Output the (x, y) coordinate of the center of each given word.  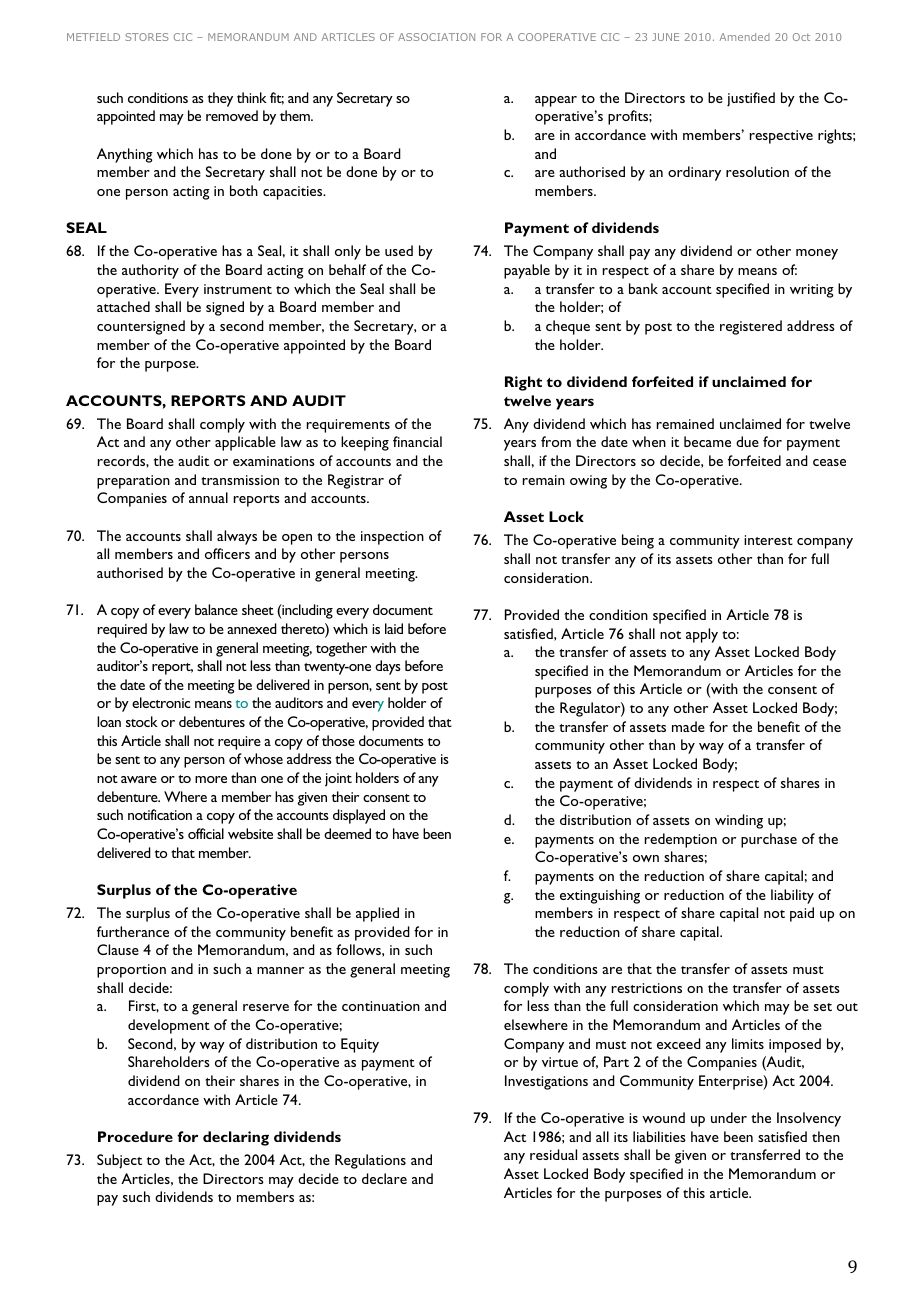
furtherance (133, 931)
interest (768, 540)
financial (417, 441)
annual (208, 497)
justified (751, 99)
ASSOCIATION (436, 37)
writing (812, 291)
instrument (238, 289)
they (220, 99)
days (388, 667)
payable (527, 271)
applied (377, 914)
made (688, 726)
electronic (161, 702)
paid (802, 914)
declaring (236, 1138)
